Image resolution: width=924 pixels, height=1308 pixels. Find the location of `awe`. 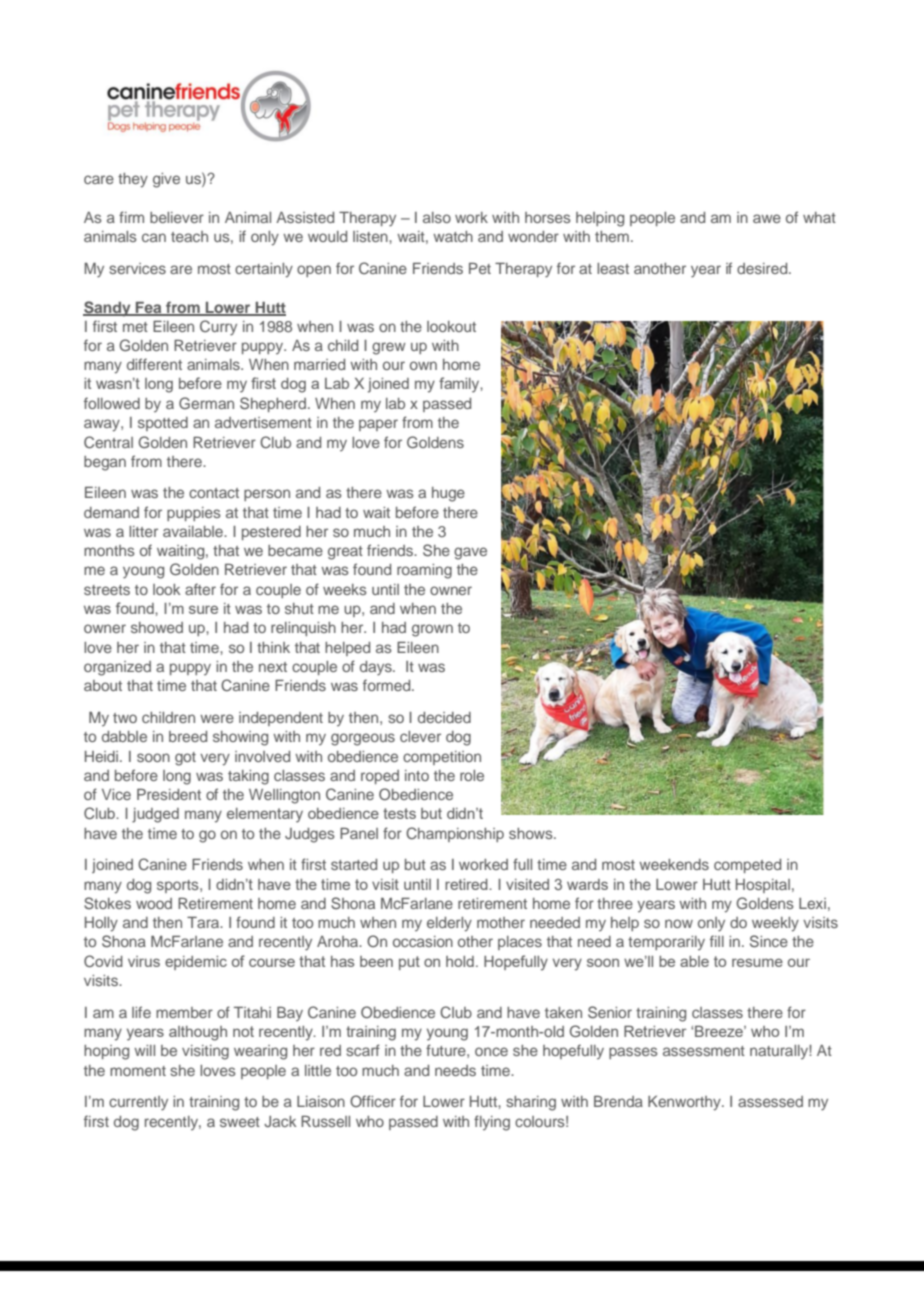

awe is located at coordinates (767, 218).
